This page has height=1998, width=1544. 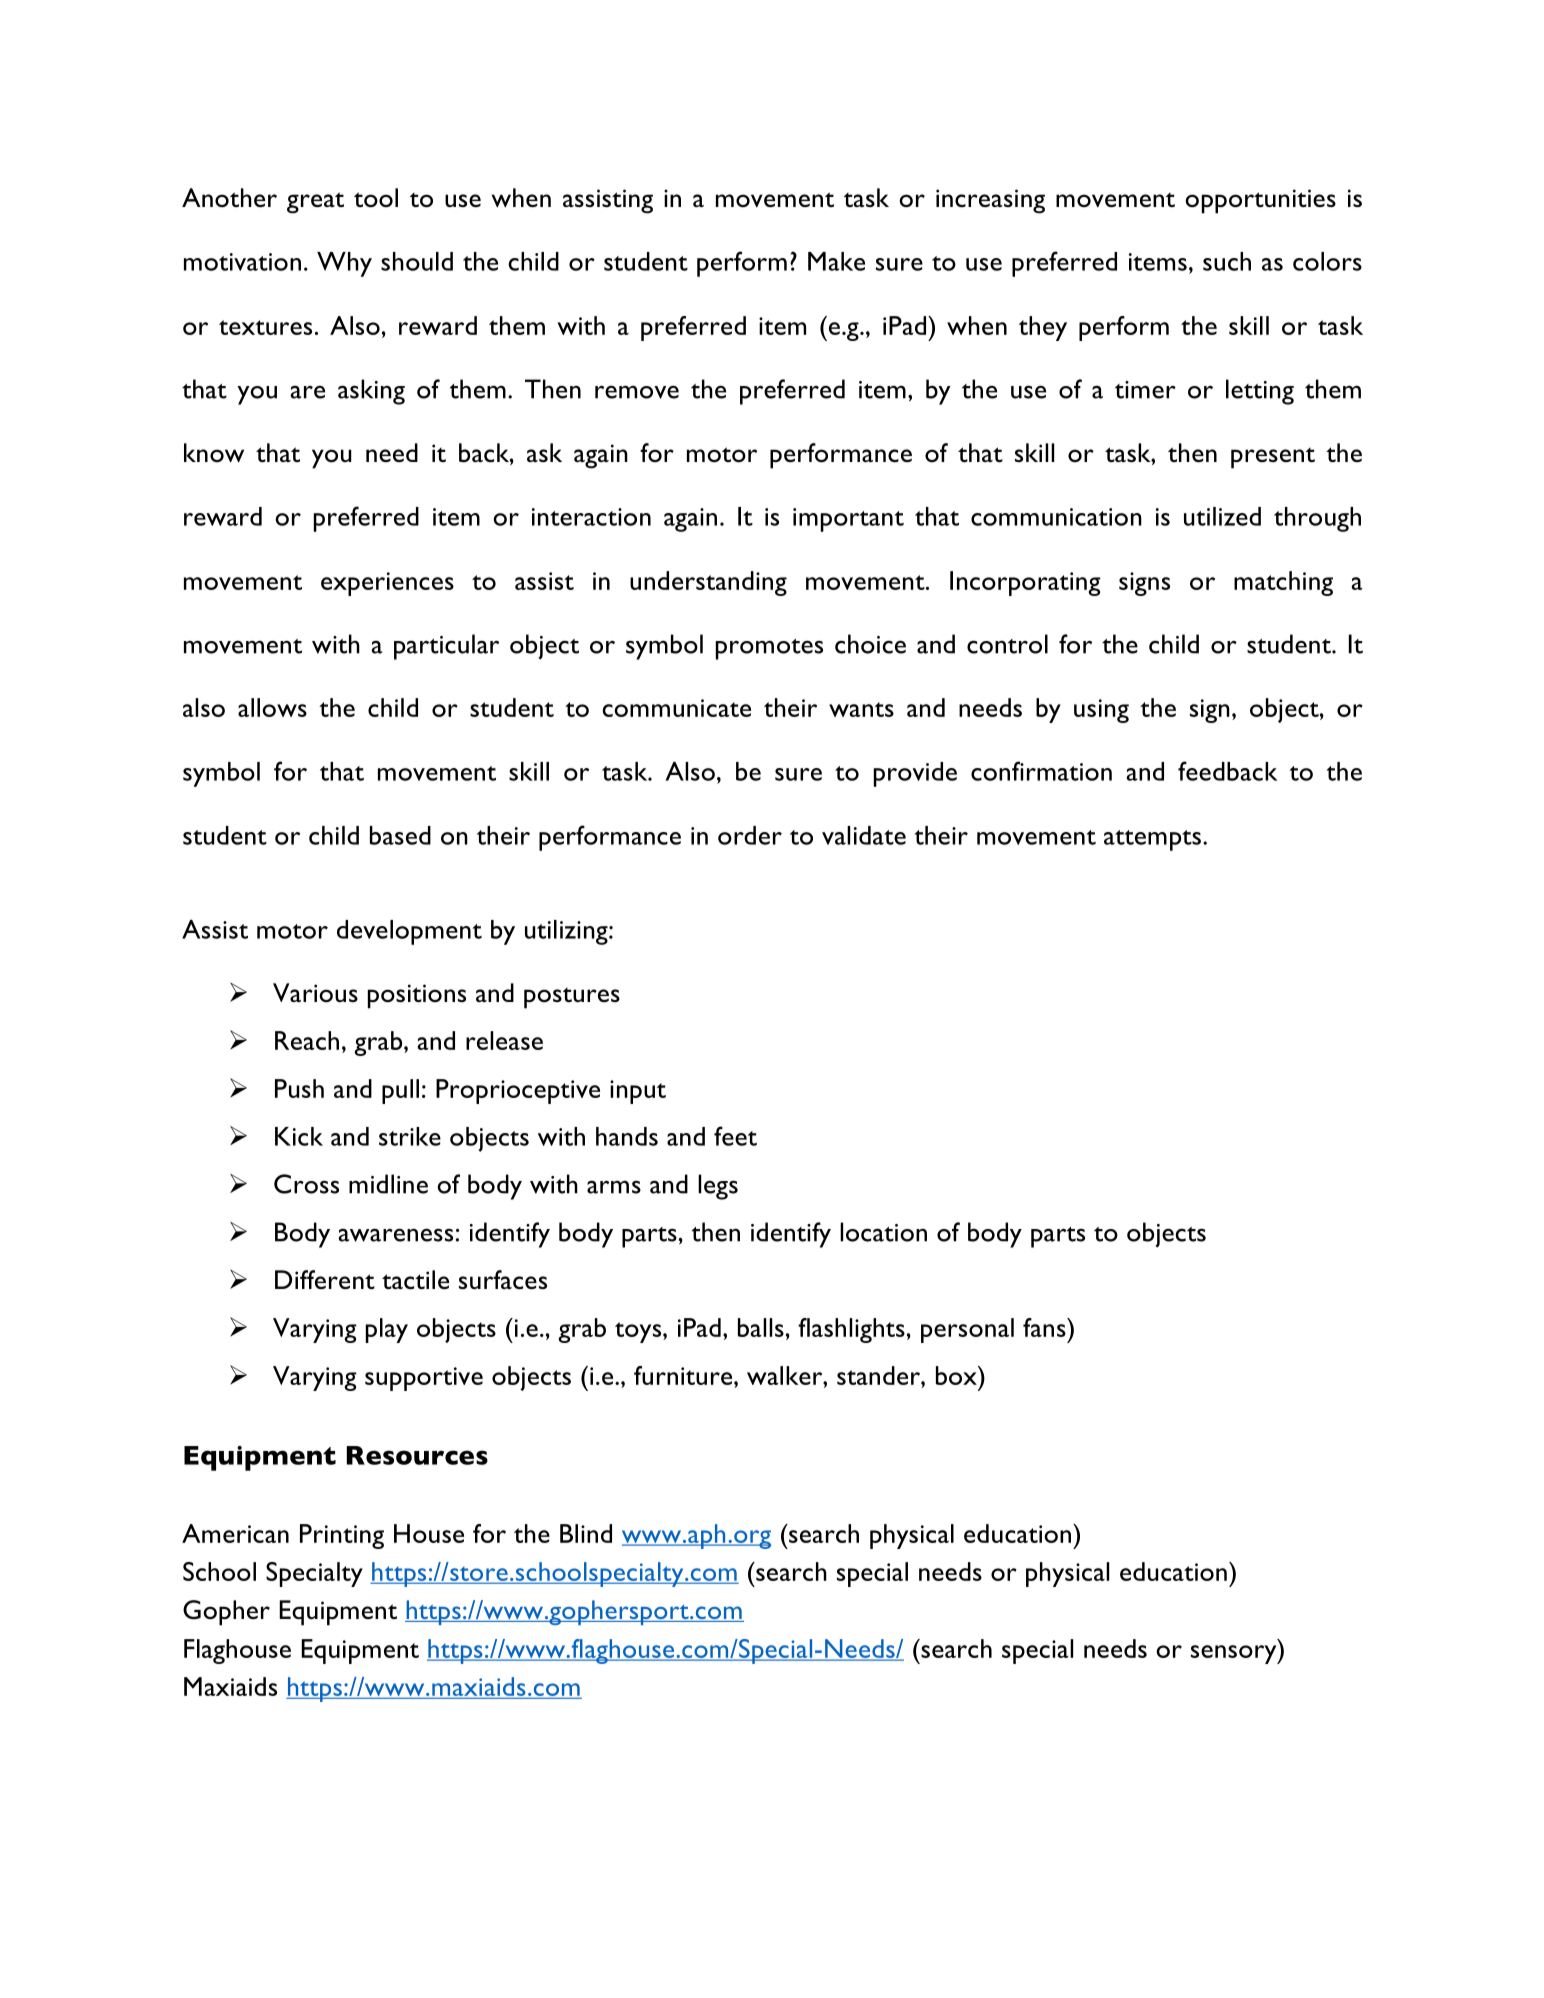 I want to click on Blind, so click(x=586, y=1533).
